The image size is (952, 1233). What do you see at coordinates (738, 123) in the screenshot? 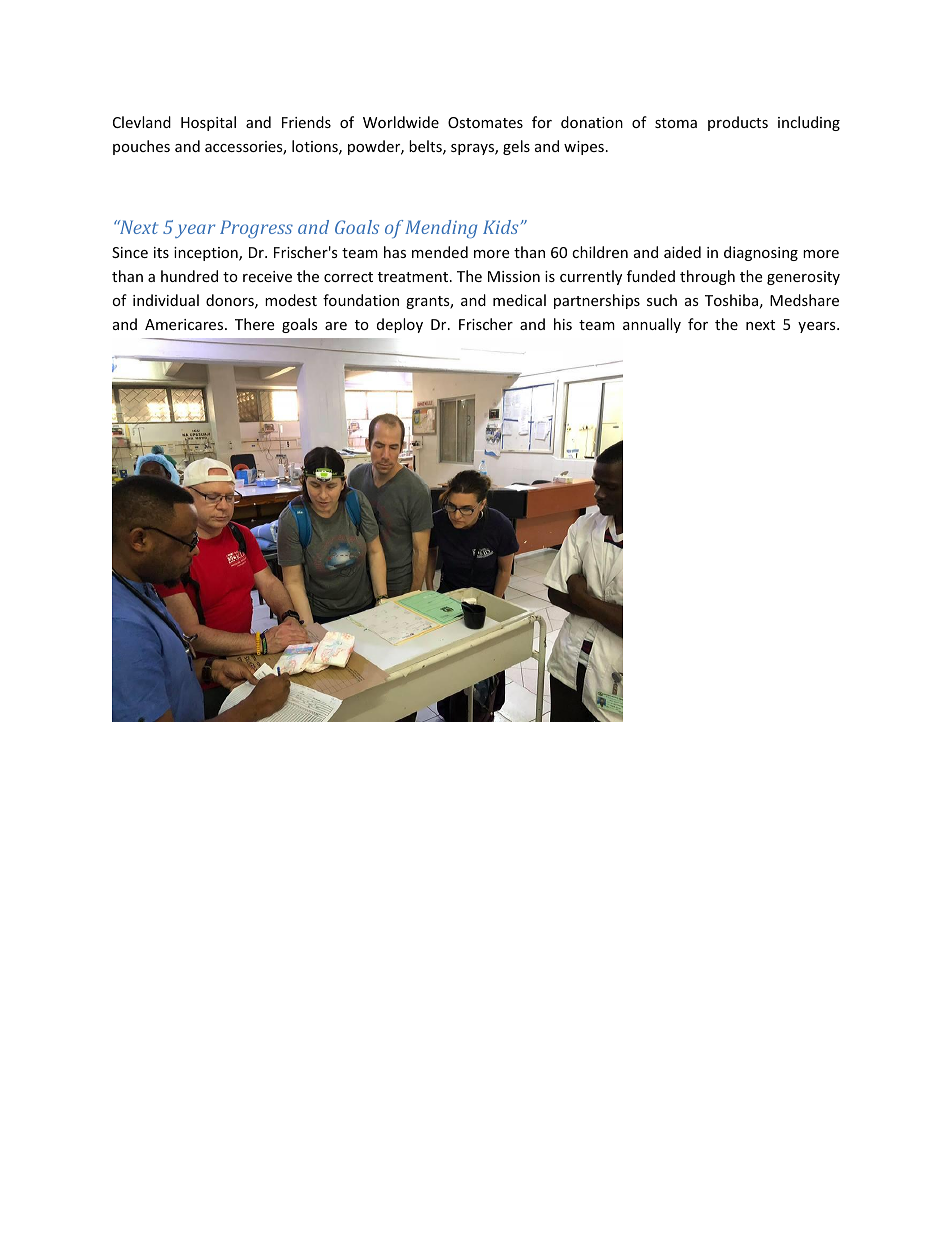
I see `products` at bounding box center [738, 123].
